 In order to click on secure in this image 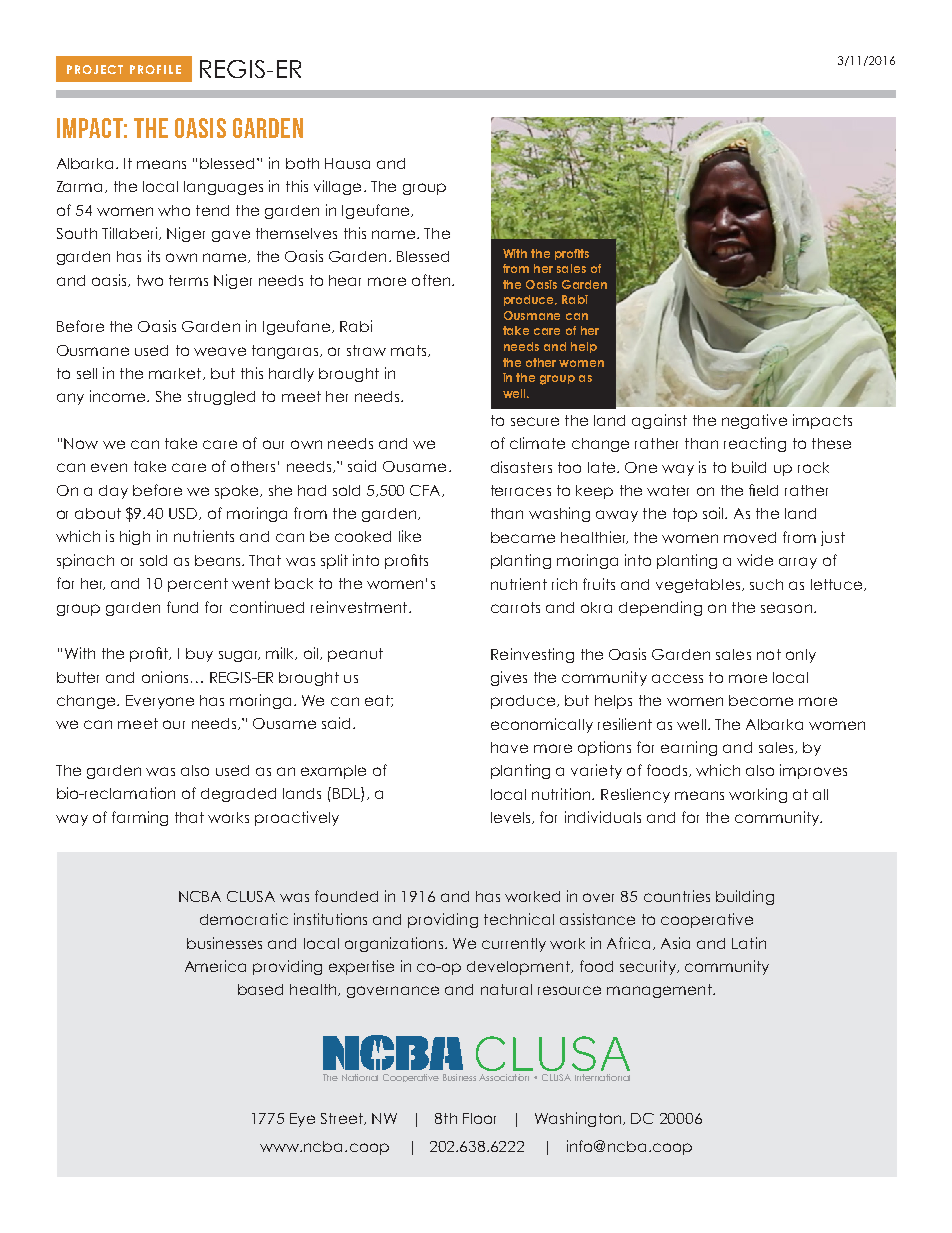, I will do `click(535, 421)`.
